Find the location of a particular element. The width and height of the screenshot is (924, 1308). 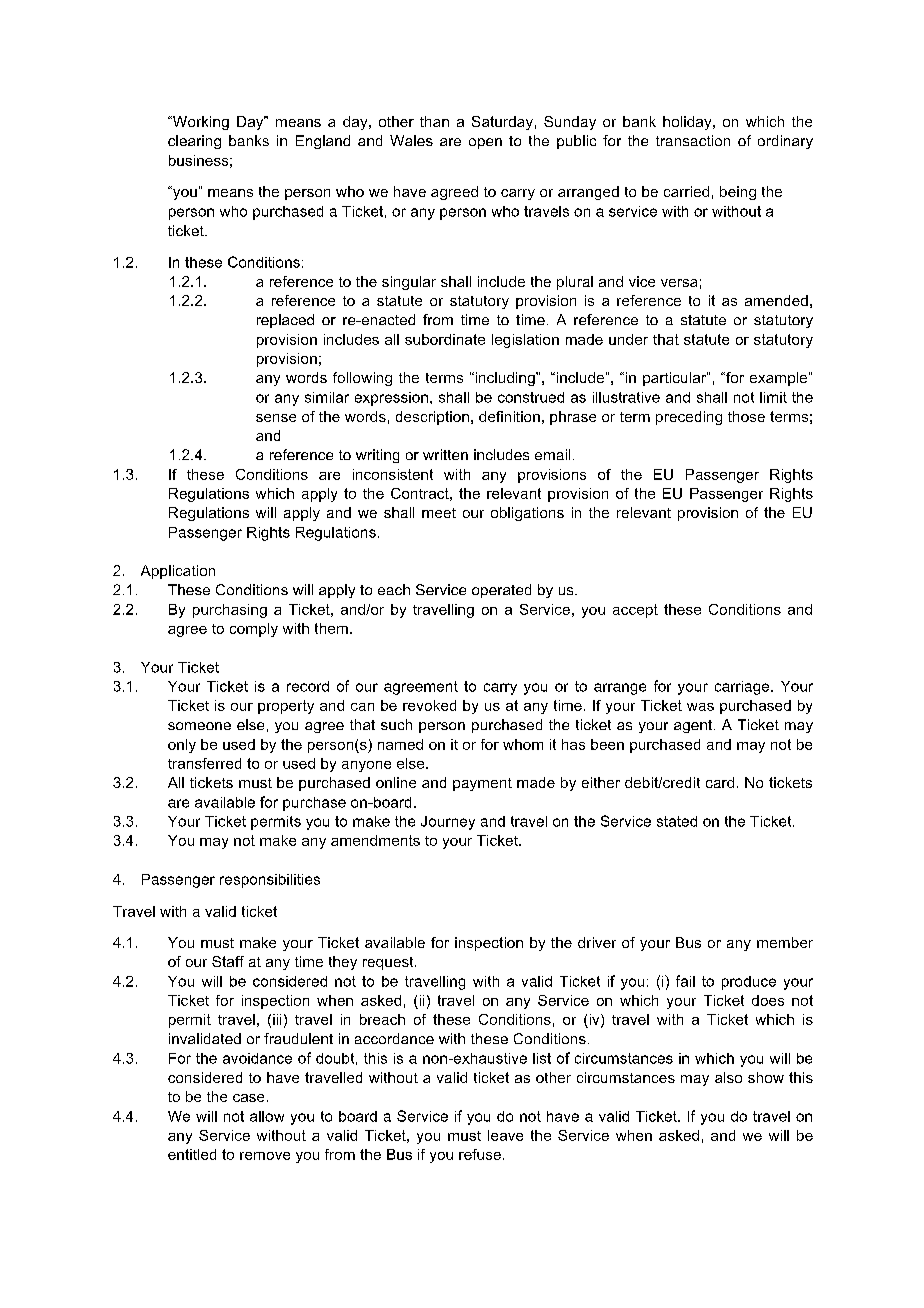

transaction is located at coordinates (693, 140).
